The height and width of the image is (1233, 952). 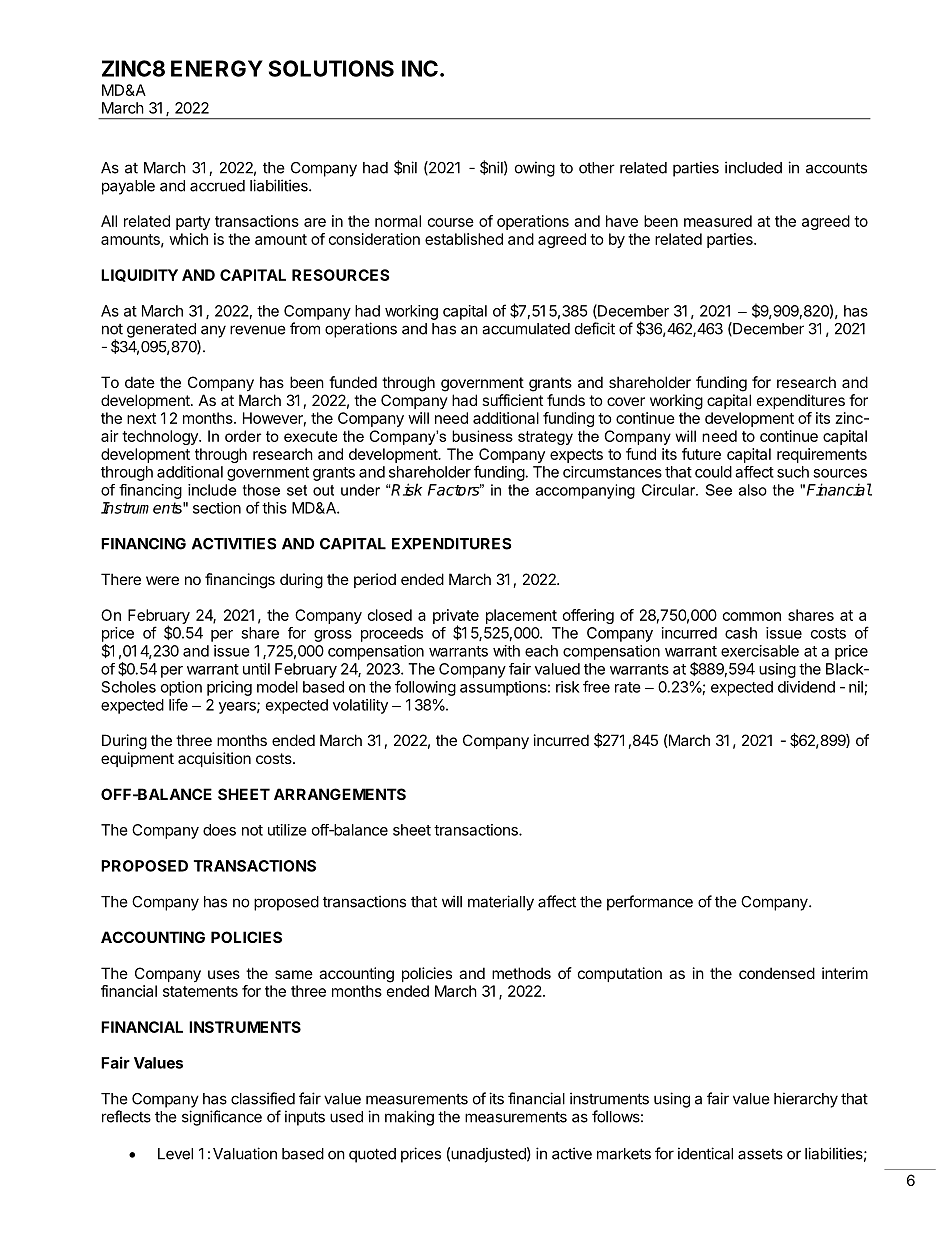 What do you see at coordinates (482, 436) in the image?
I see `business` at bounding box center [482, 436].
